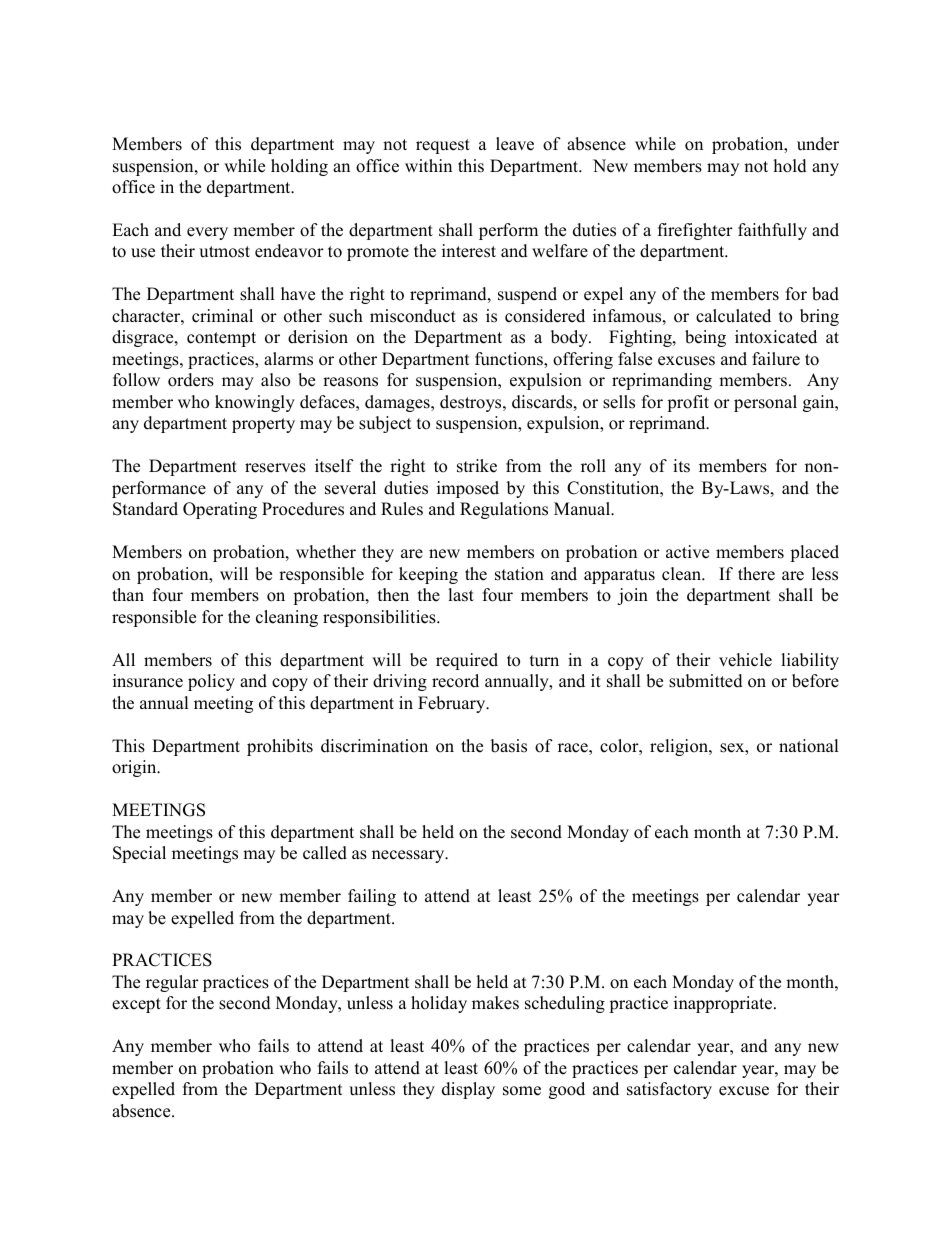  I want to click on display, so click(468, 1090).
